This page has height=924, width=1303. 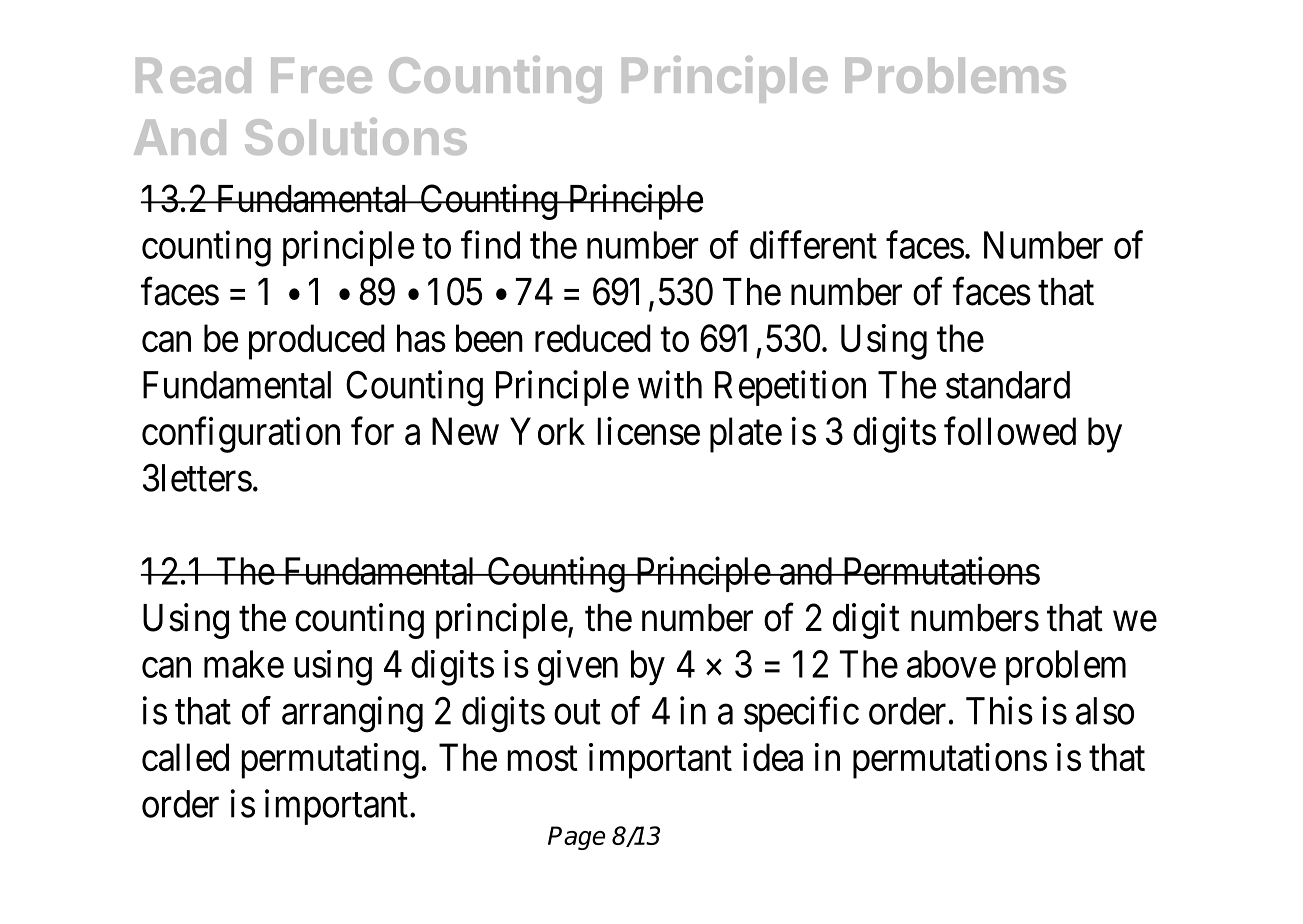 What do you see at coordinates (356, 136) in the page?
I see `Solutions` at bounding box center [356, 136].
